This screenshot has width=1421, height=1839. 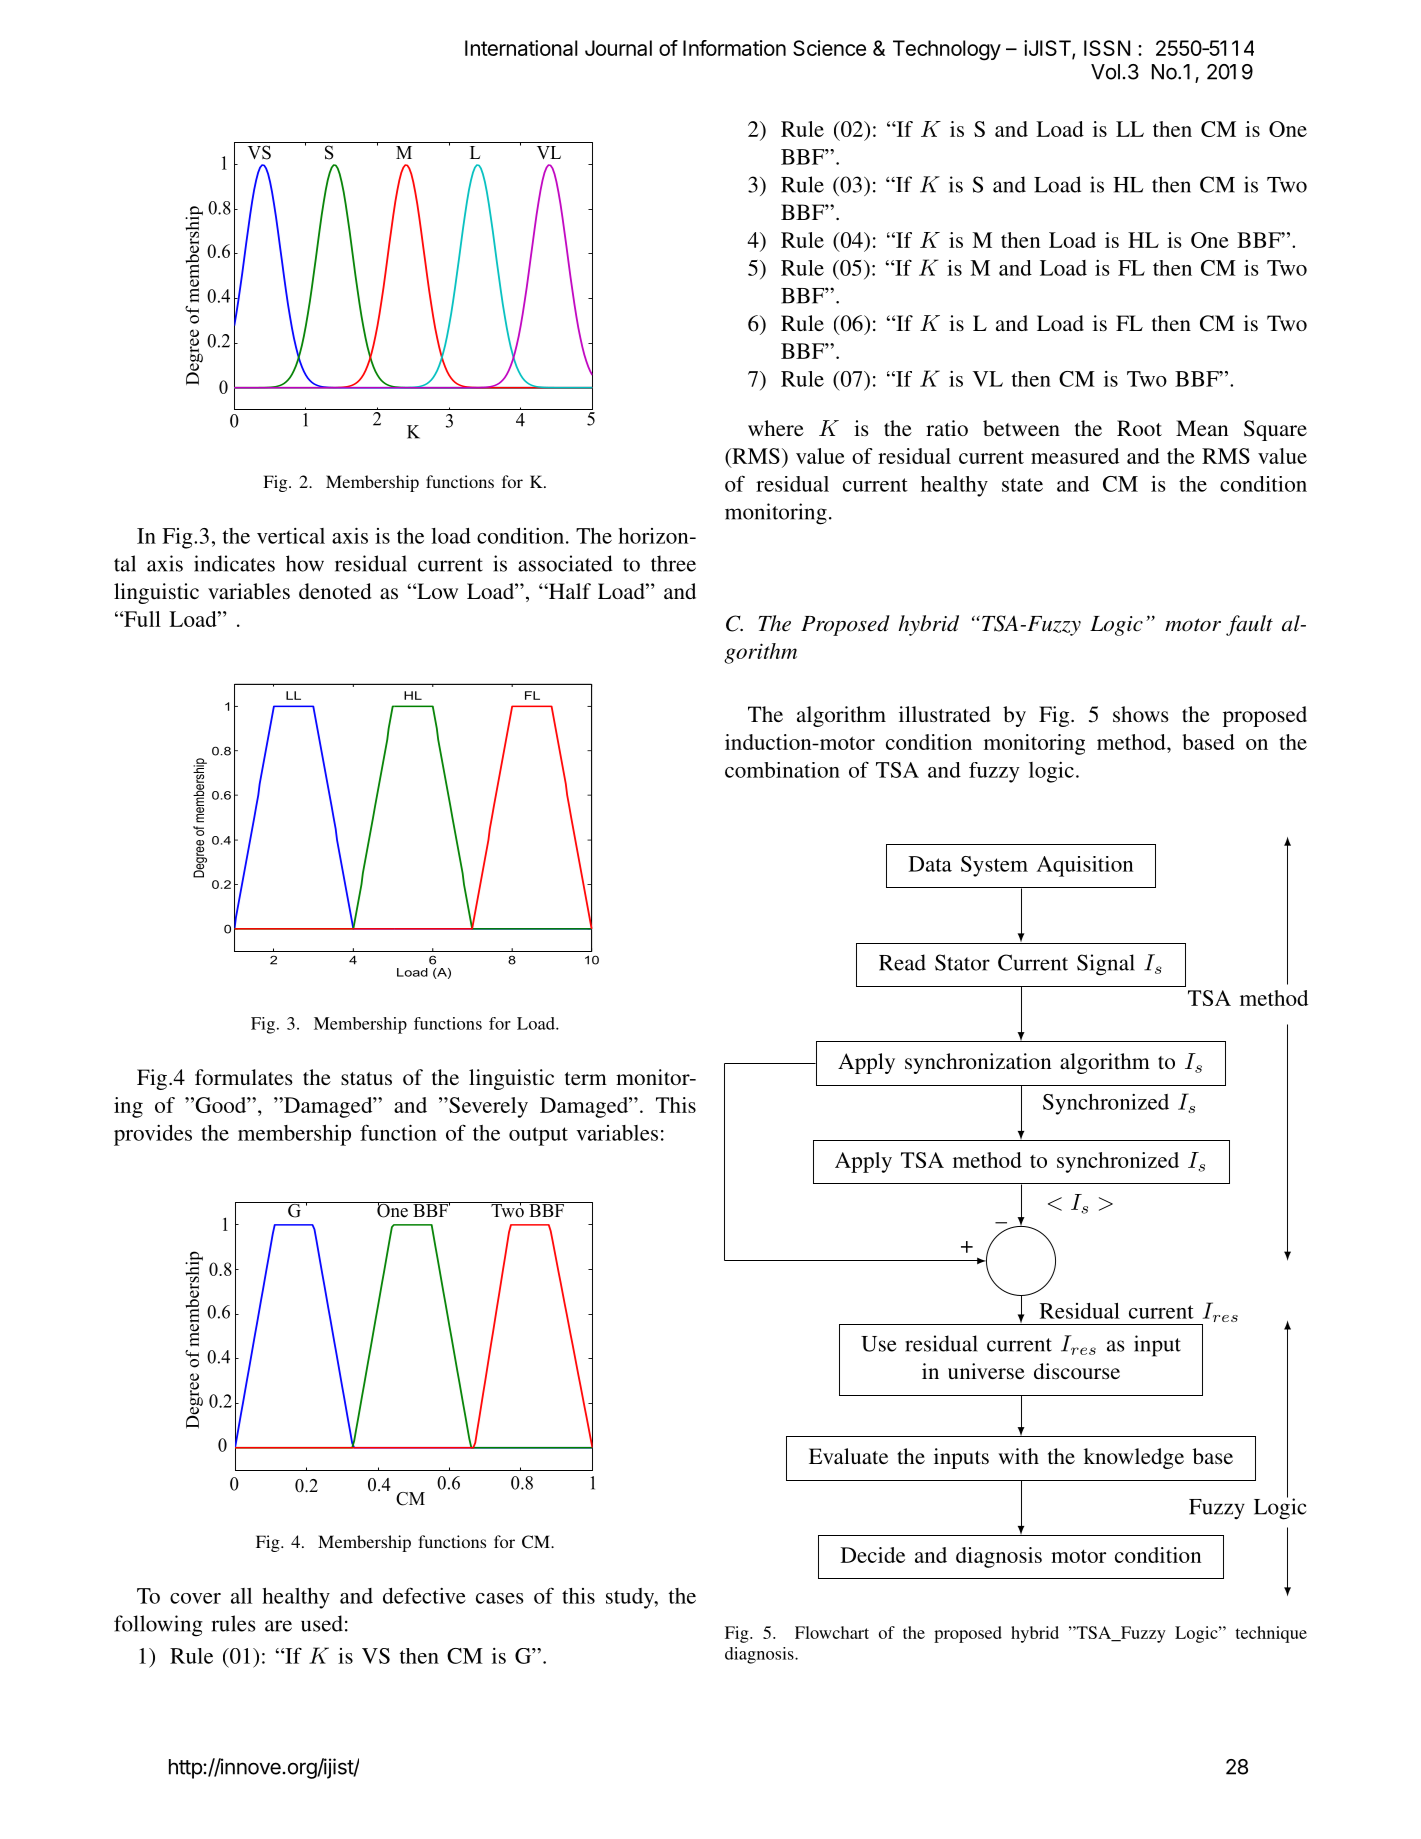 What do you see at coordinates (335, 591) in the screenshot?
I see `denoted` at bounding box center [335, 591].
